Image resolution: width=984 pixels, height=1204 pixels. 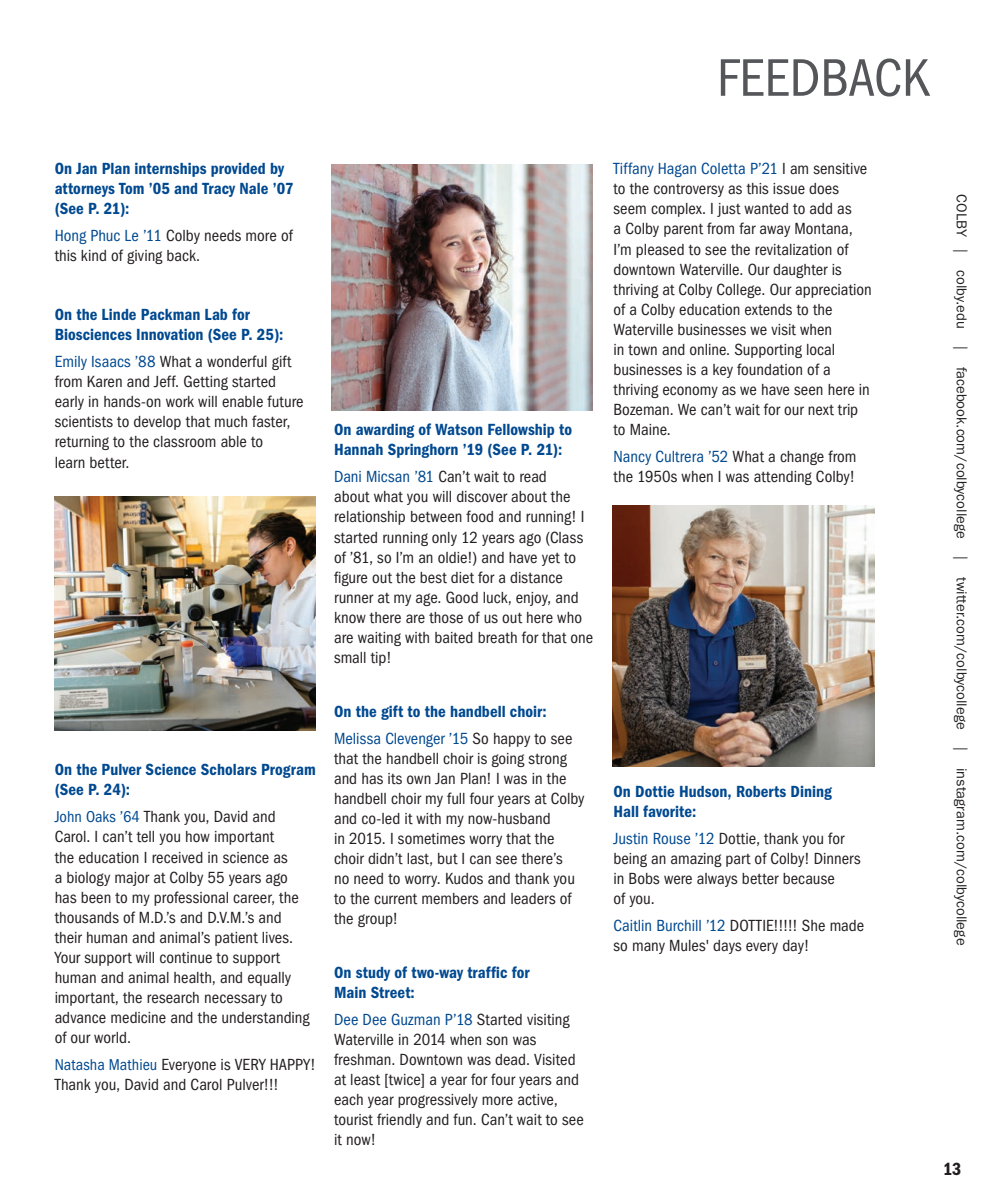 I want to click on Tom, so click(x=131, y=188).
